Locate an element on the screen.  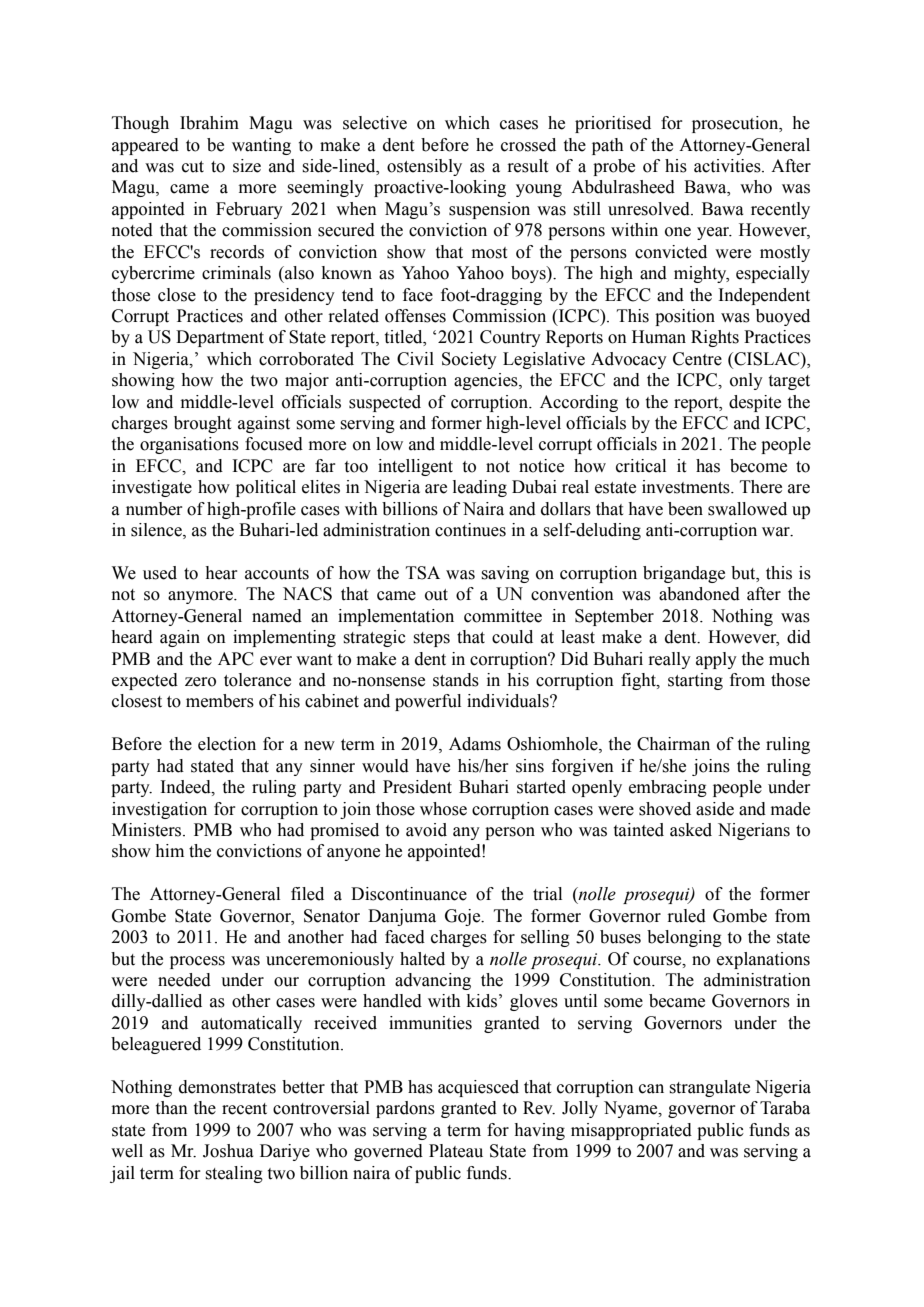
whose is located at coordinates (443, 809).
